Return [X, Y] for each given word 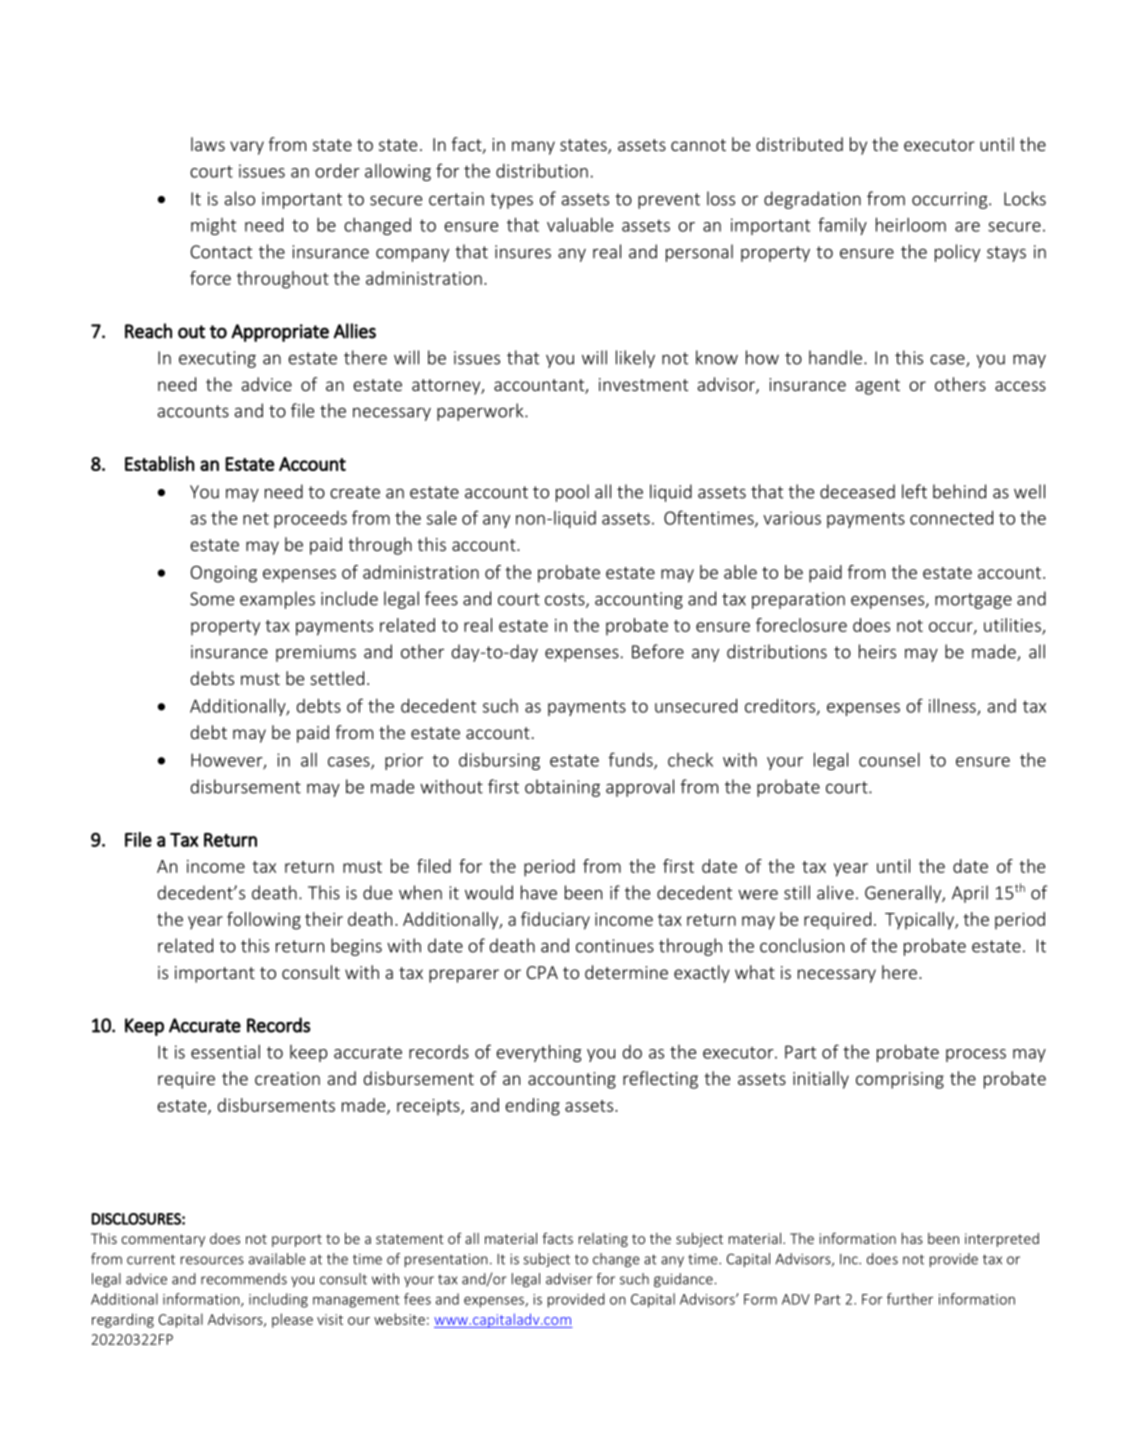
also [240, 198]
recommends [244, 1279]
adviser [569, 1279]
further [910, 1299]
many [533, 148]
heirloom [911, 224]
